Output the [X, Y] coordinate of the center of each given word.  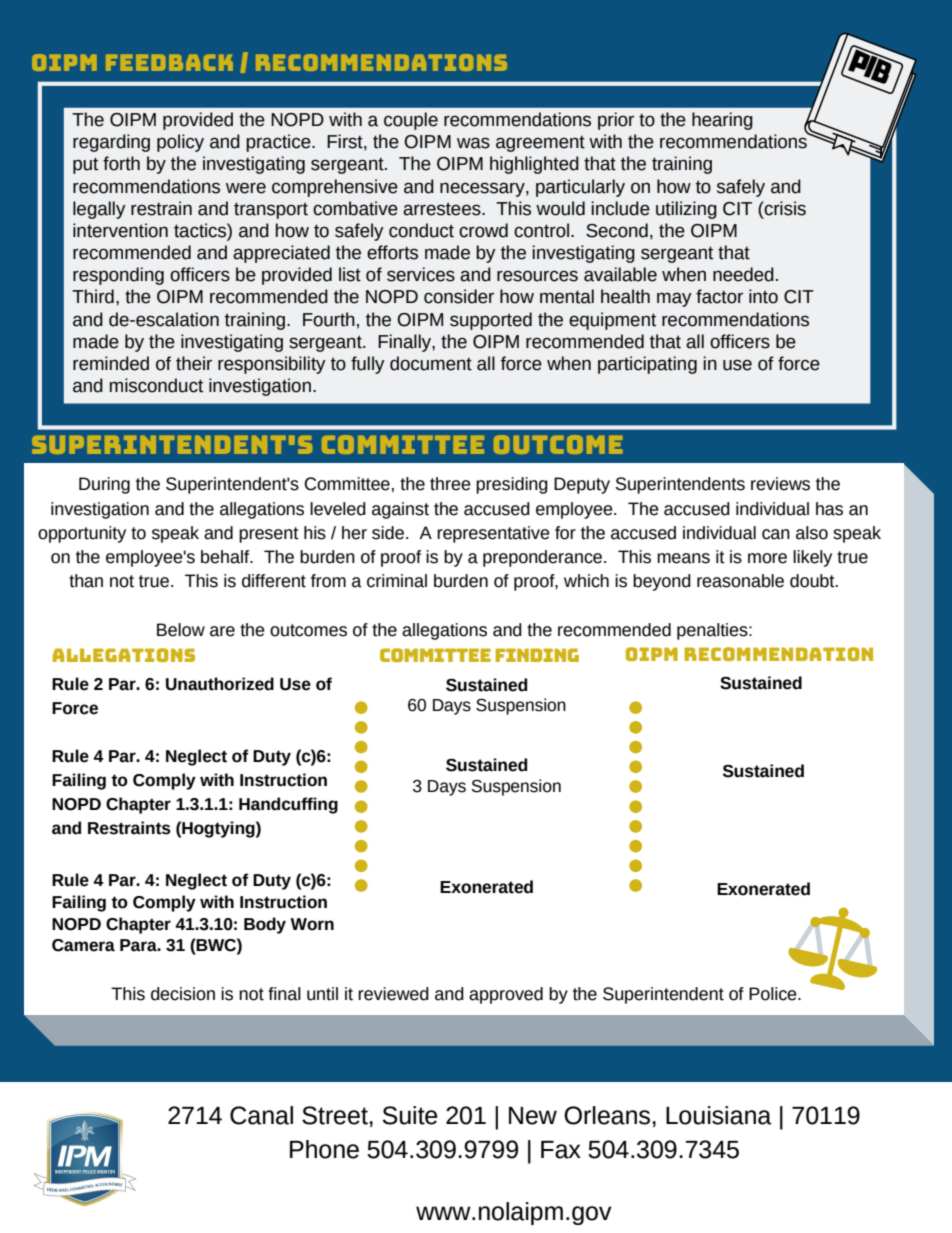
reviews [780, 484]
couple [411, 121]
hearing [722, 121]
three [450, 484]
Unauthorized [220, 684]
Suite [410, 1115]
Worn [312, 924]
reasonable [740, 581]
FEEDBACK [169, 62]
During [104, 485]
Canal [261, 1115]
